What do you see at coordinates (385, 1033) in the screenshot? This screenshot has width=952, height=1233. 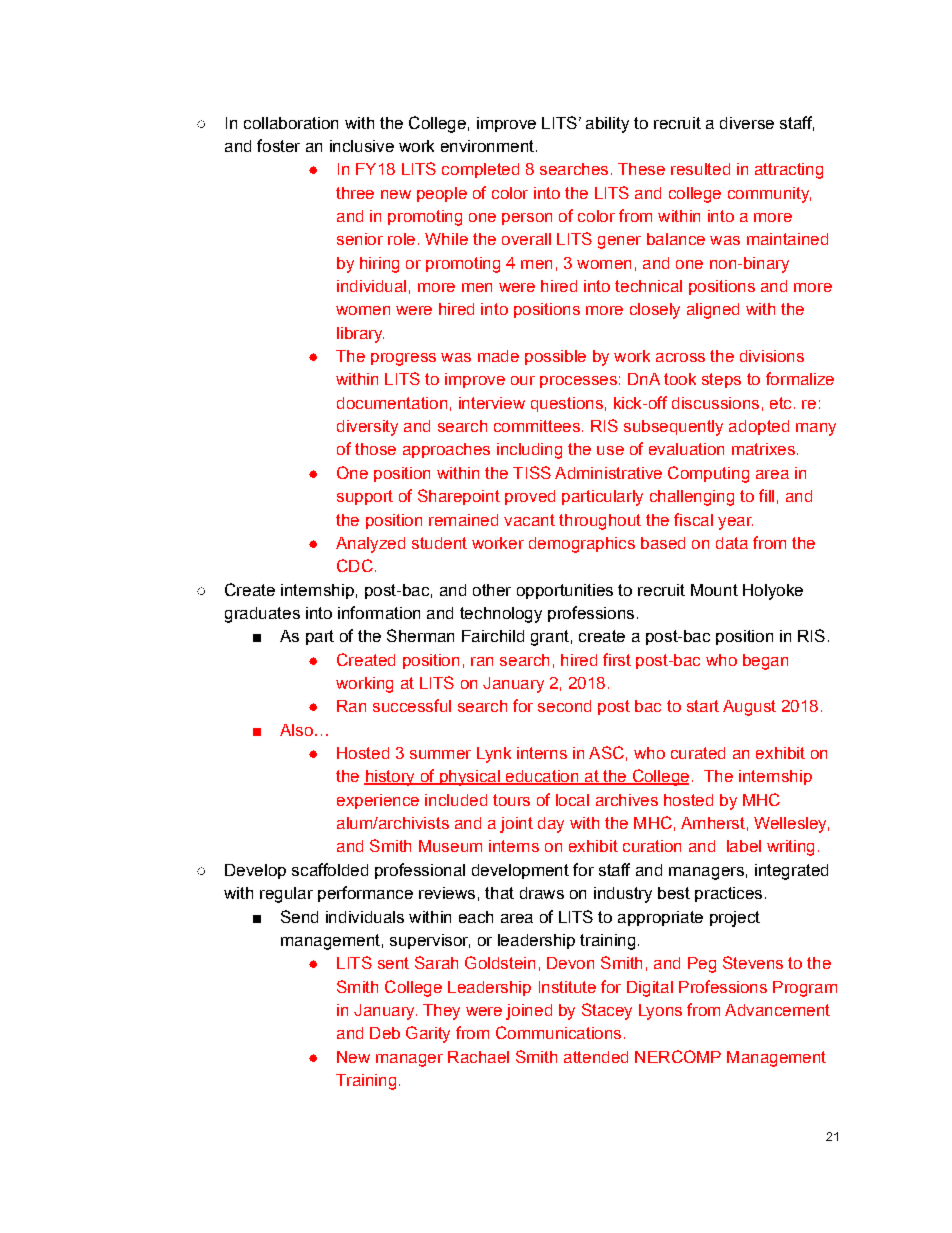 I see `Deb` at bounding box center [385, 1033].
